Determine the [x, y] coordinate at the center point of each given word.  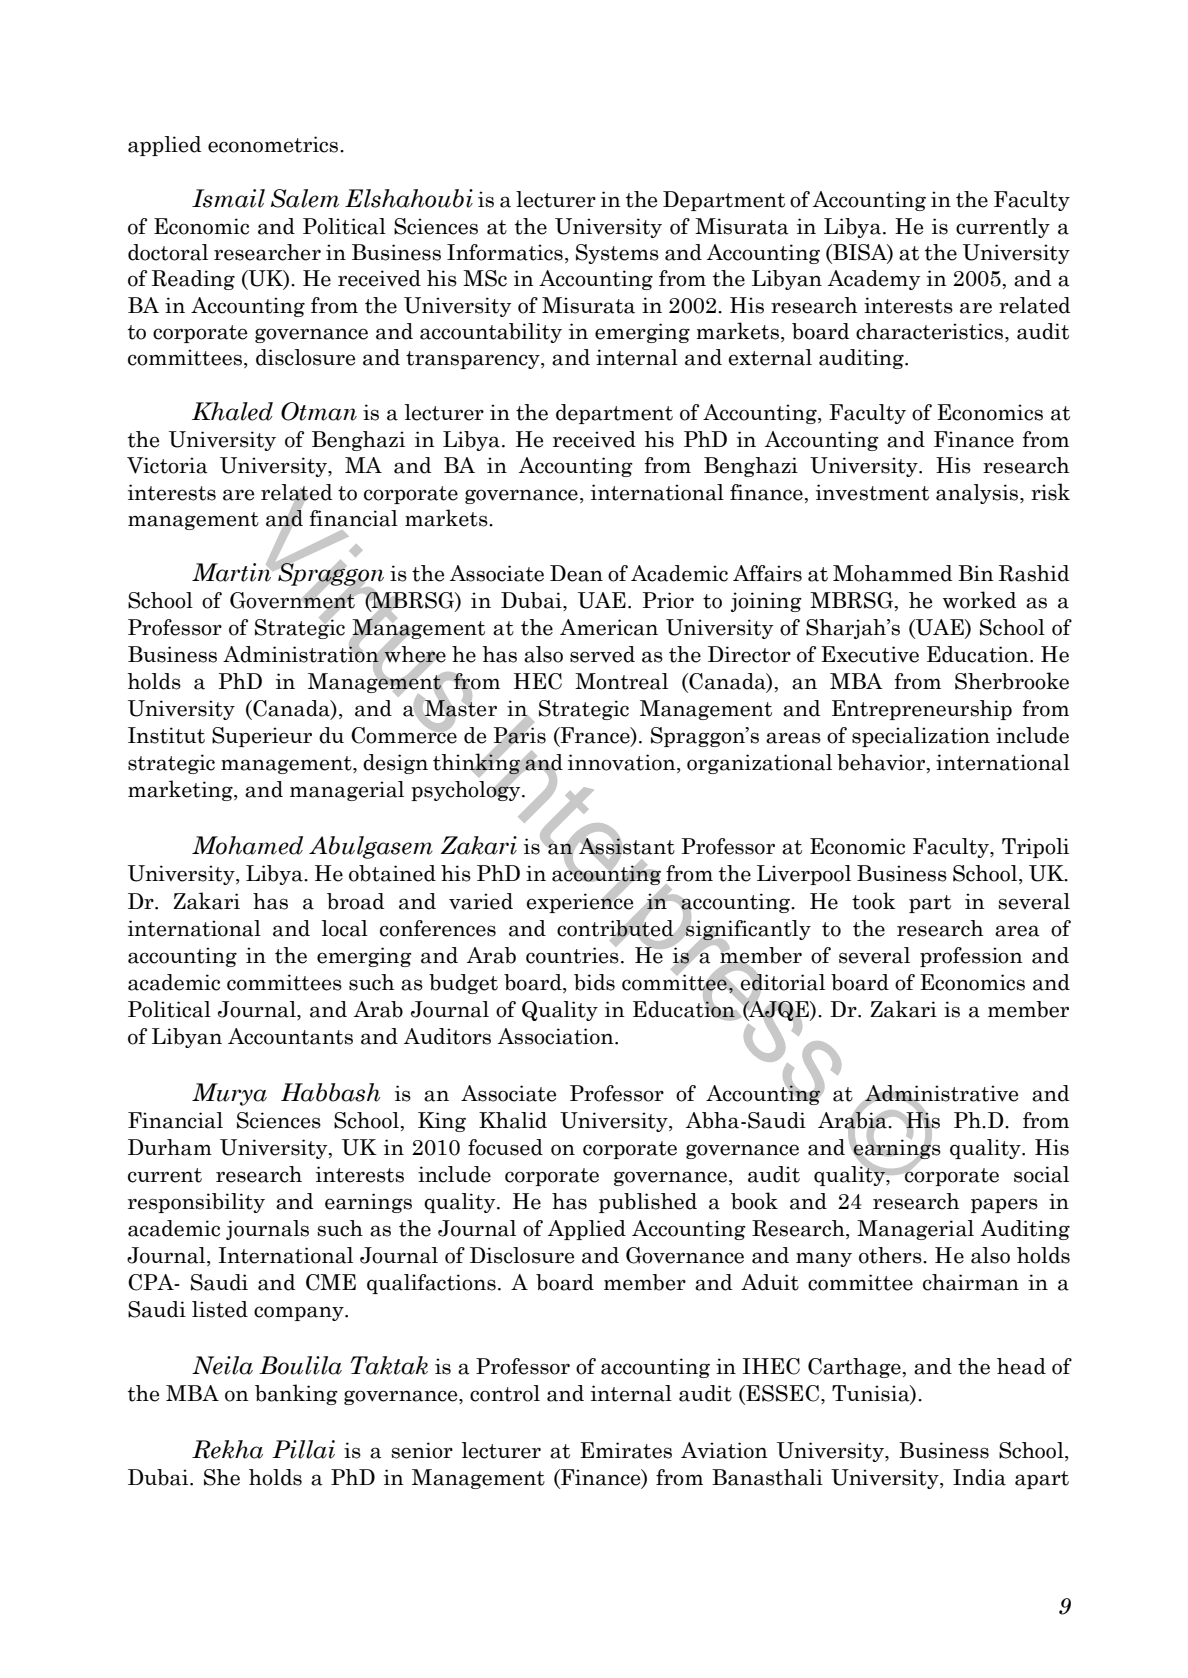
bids [594, 982]
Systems [617, 254]
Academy [874, 280]
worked [980, 600]
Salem [305, 198]
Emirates [626, 1450]
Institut [166, 735]
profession [971, 957]
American [609, 627]
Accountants [290, 1036]
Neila [222, 1365]
